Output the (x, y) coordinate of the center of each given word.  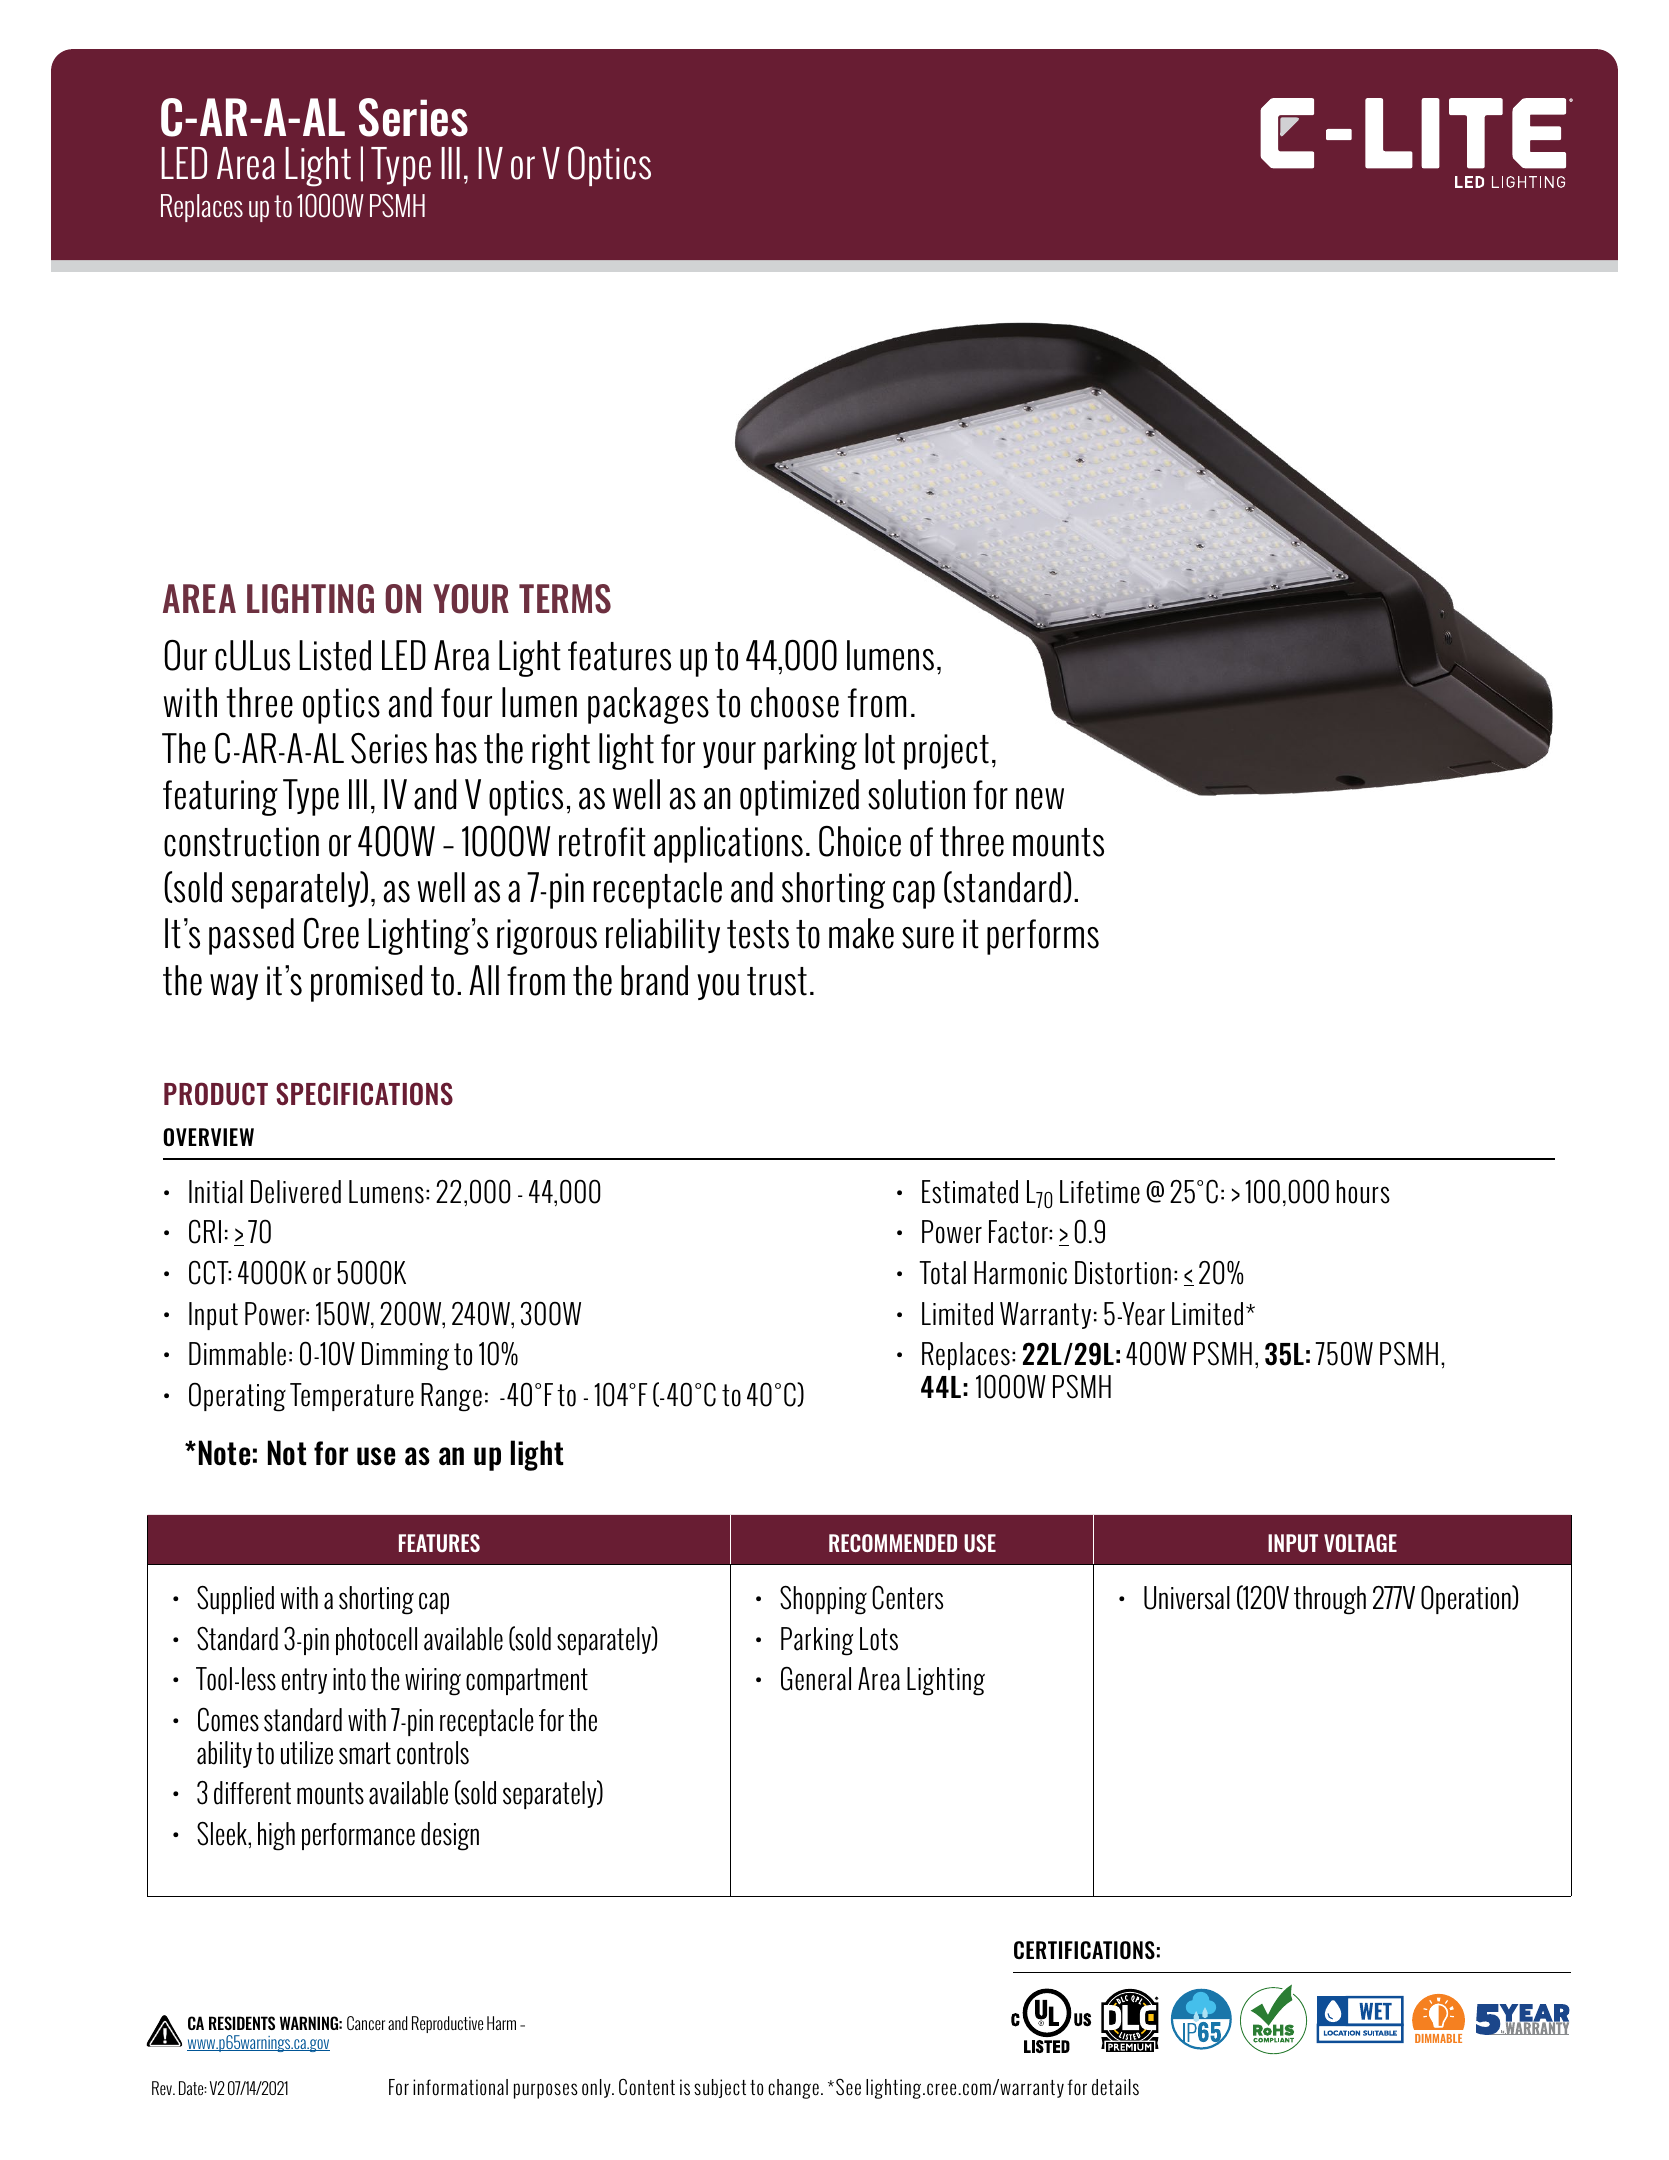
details (1115, 2087)
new (1040, 799)
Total (942, 1273)
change (793, 2089)
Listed (335, 655)
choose (795, 702)
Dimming (405, 1356)
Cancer (366, 2023)
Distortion (1123, 1273)
